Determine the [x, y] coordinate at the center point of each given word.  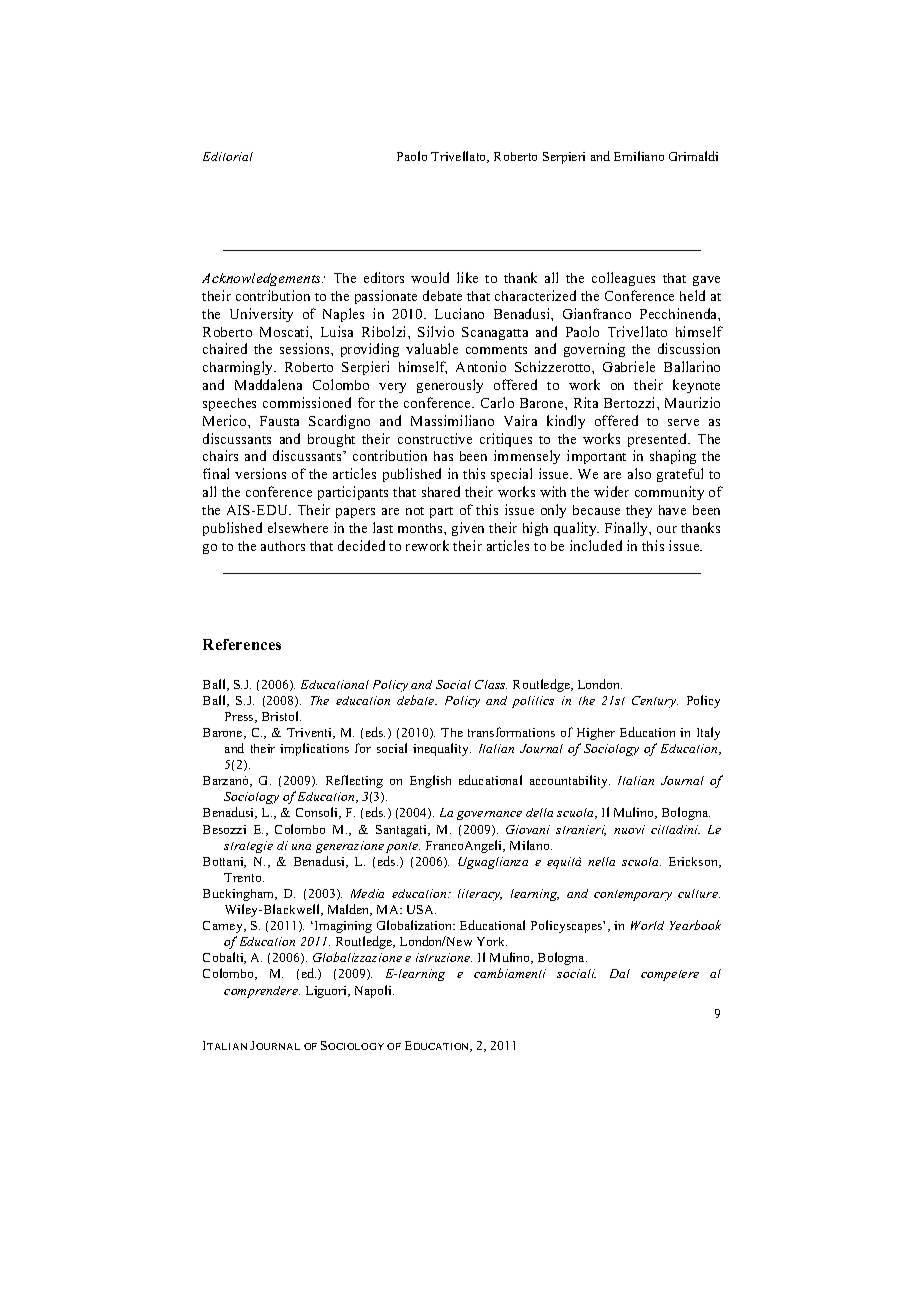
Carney [224, 927]
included [596, 545]
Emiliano [639, 156]
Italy [708, 733]
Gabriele [629, 366]
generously [450, 386]
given [468, 529]
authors [283, 546]
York [492, 941]
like [467, 277]
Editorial [228, 156]
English [430, 781]
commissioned [307, 402]
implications [314, 749]
